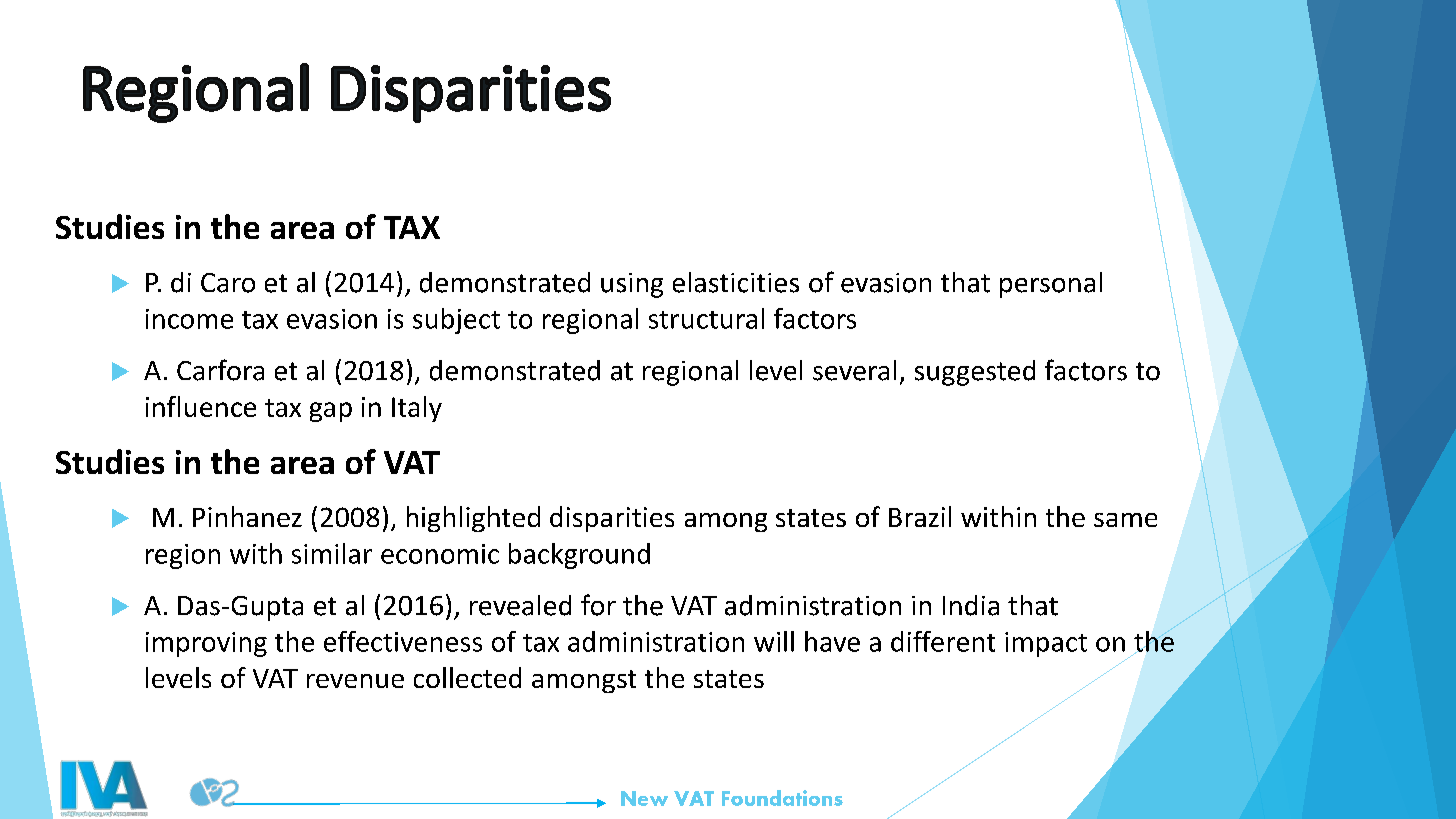 Image resolution: width=1456 pixels, height=819 pixels. What do you see at coordinates (1051, 285) in the screenshot?
I see `personal` at bounding box center [1051, 285].
